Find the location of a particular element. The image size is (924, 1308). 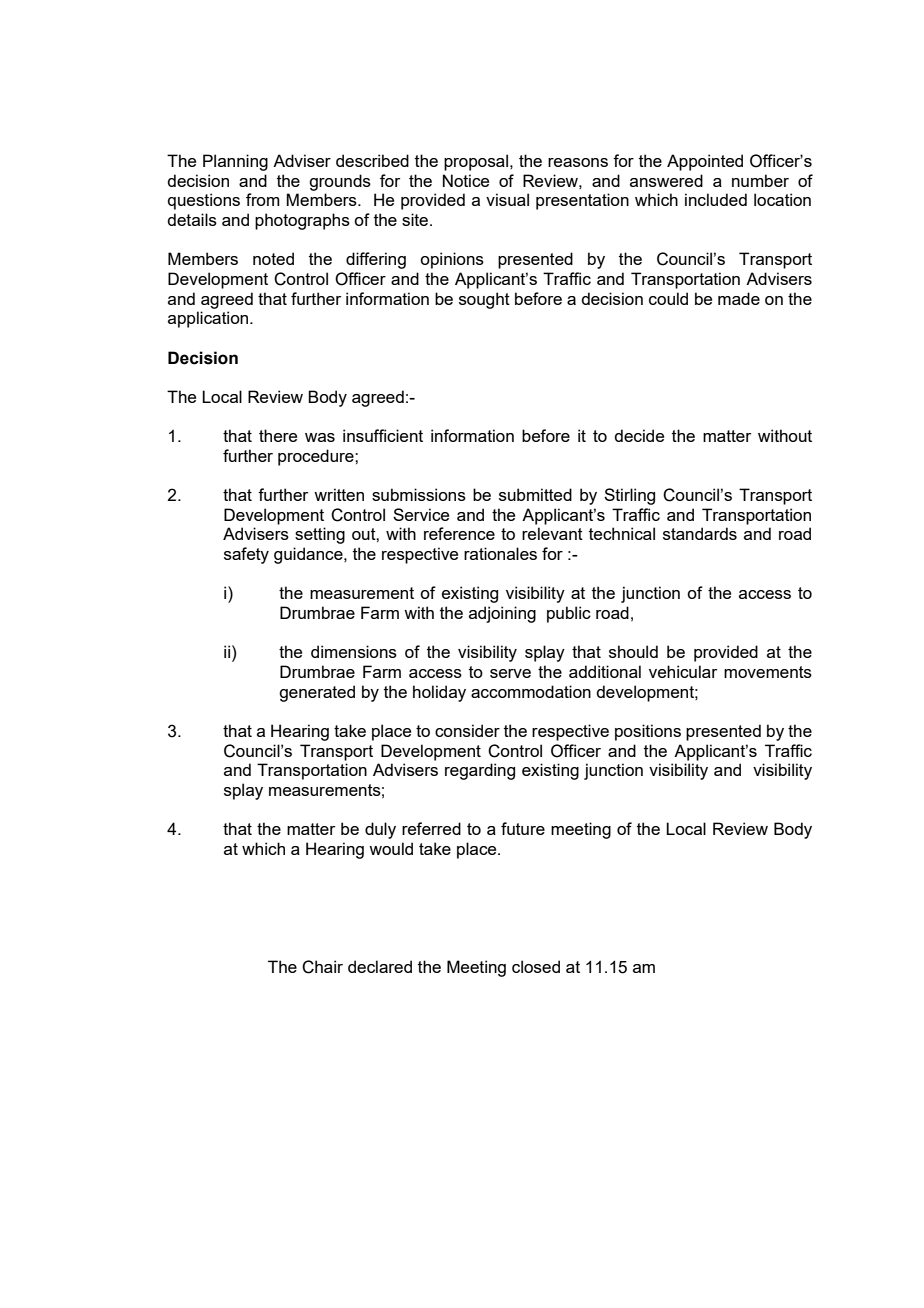

included is located at coordinates (716, 199).
